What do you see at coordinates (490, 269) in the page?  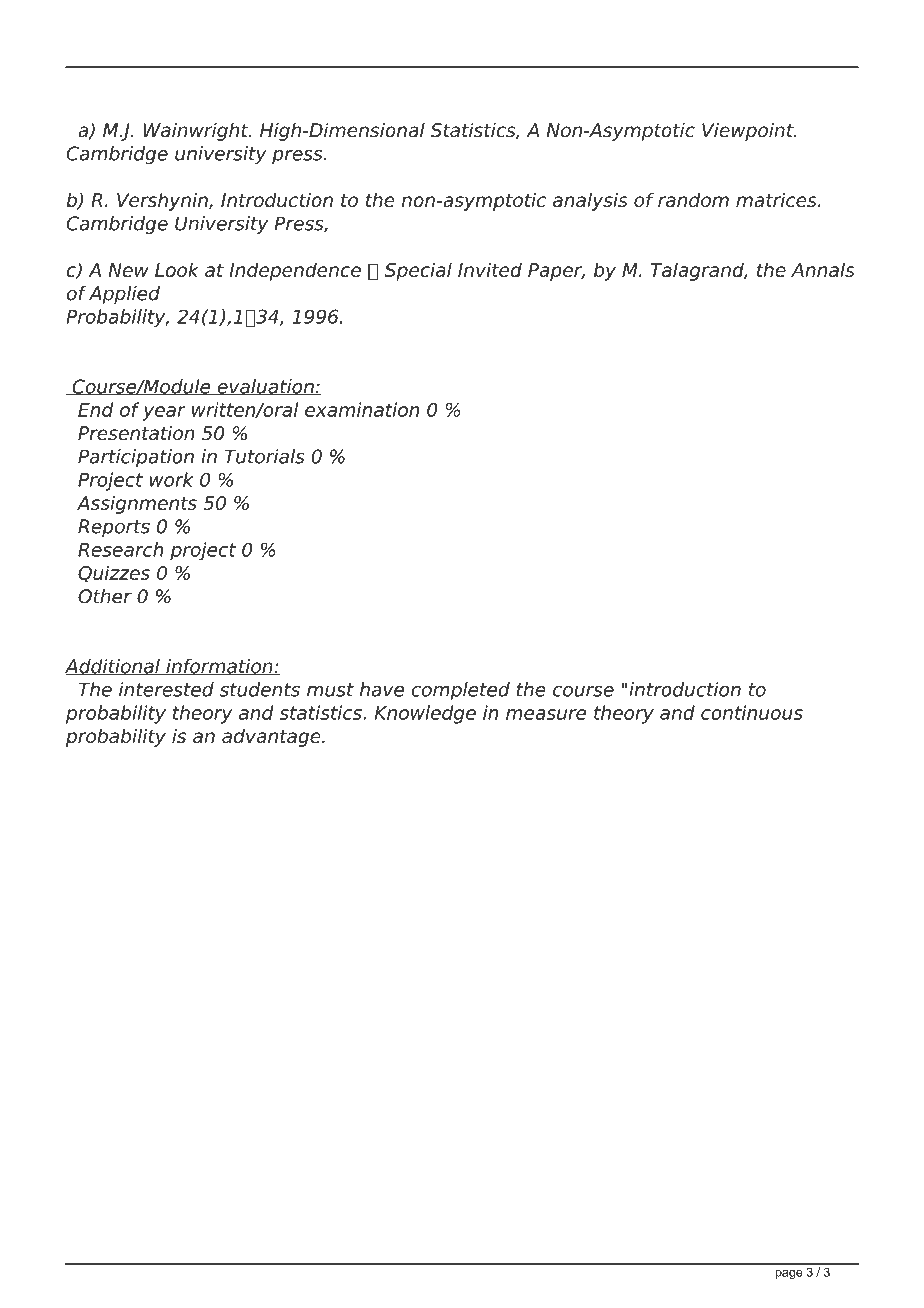 I see `Invited` at bounding box center [490, 269].
